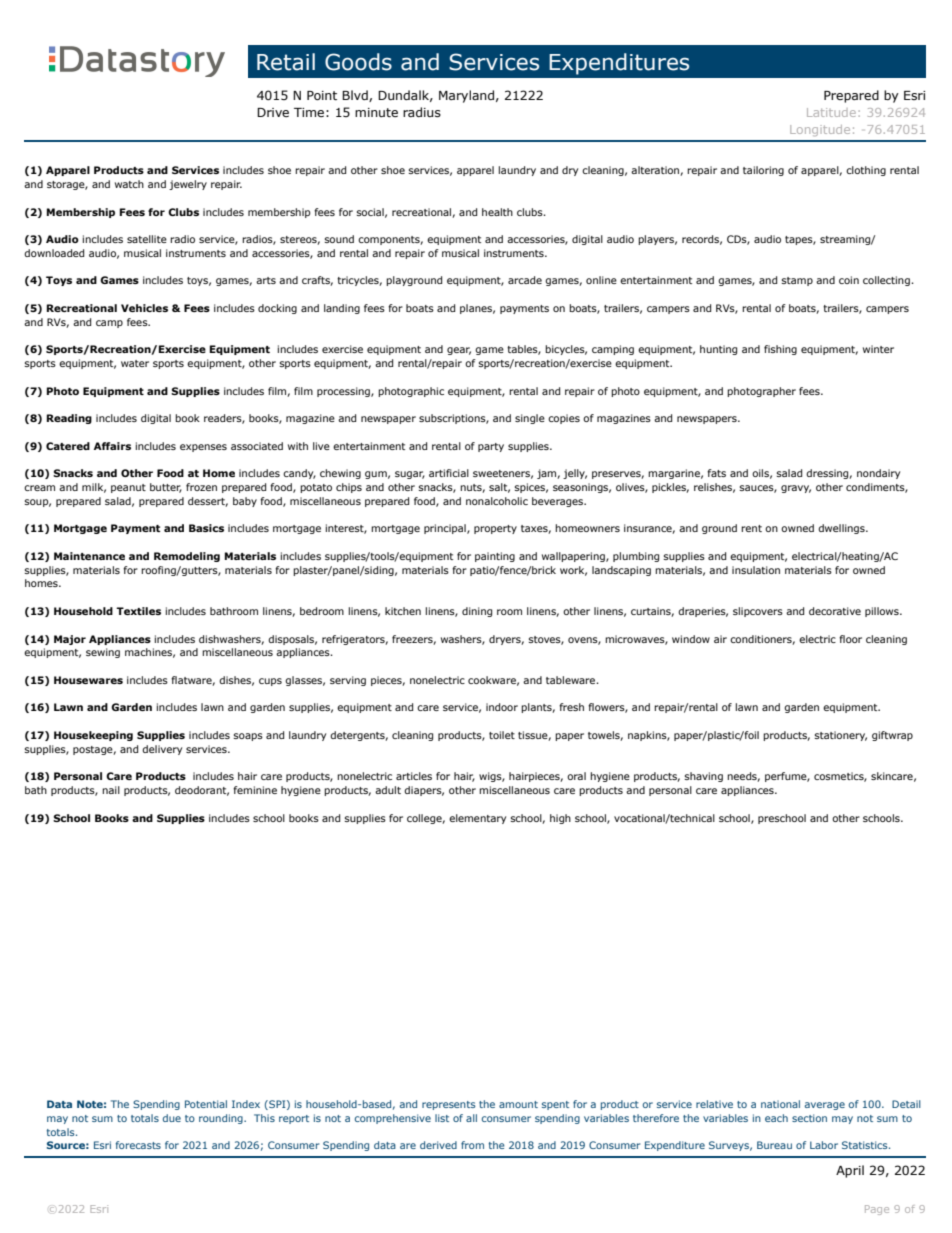  I want to click on from, so click(472, 1145).
